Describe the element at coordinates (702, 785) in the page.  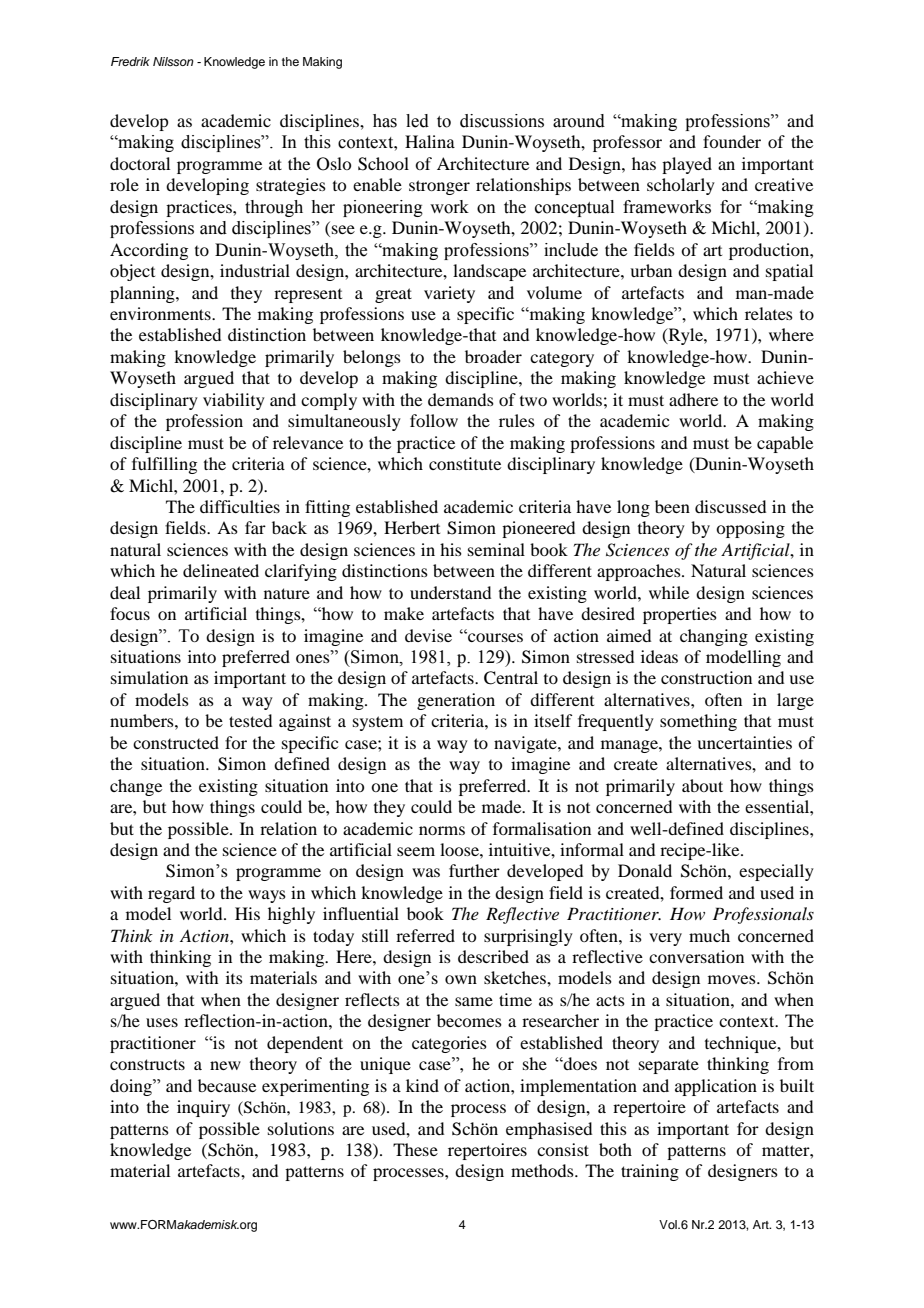
I see `about` at that location.
